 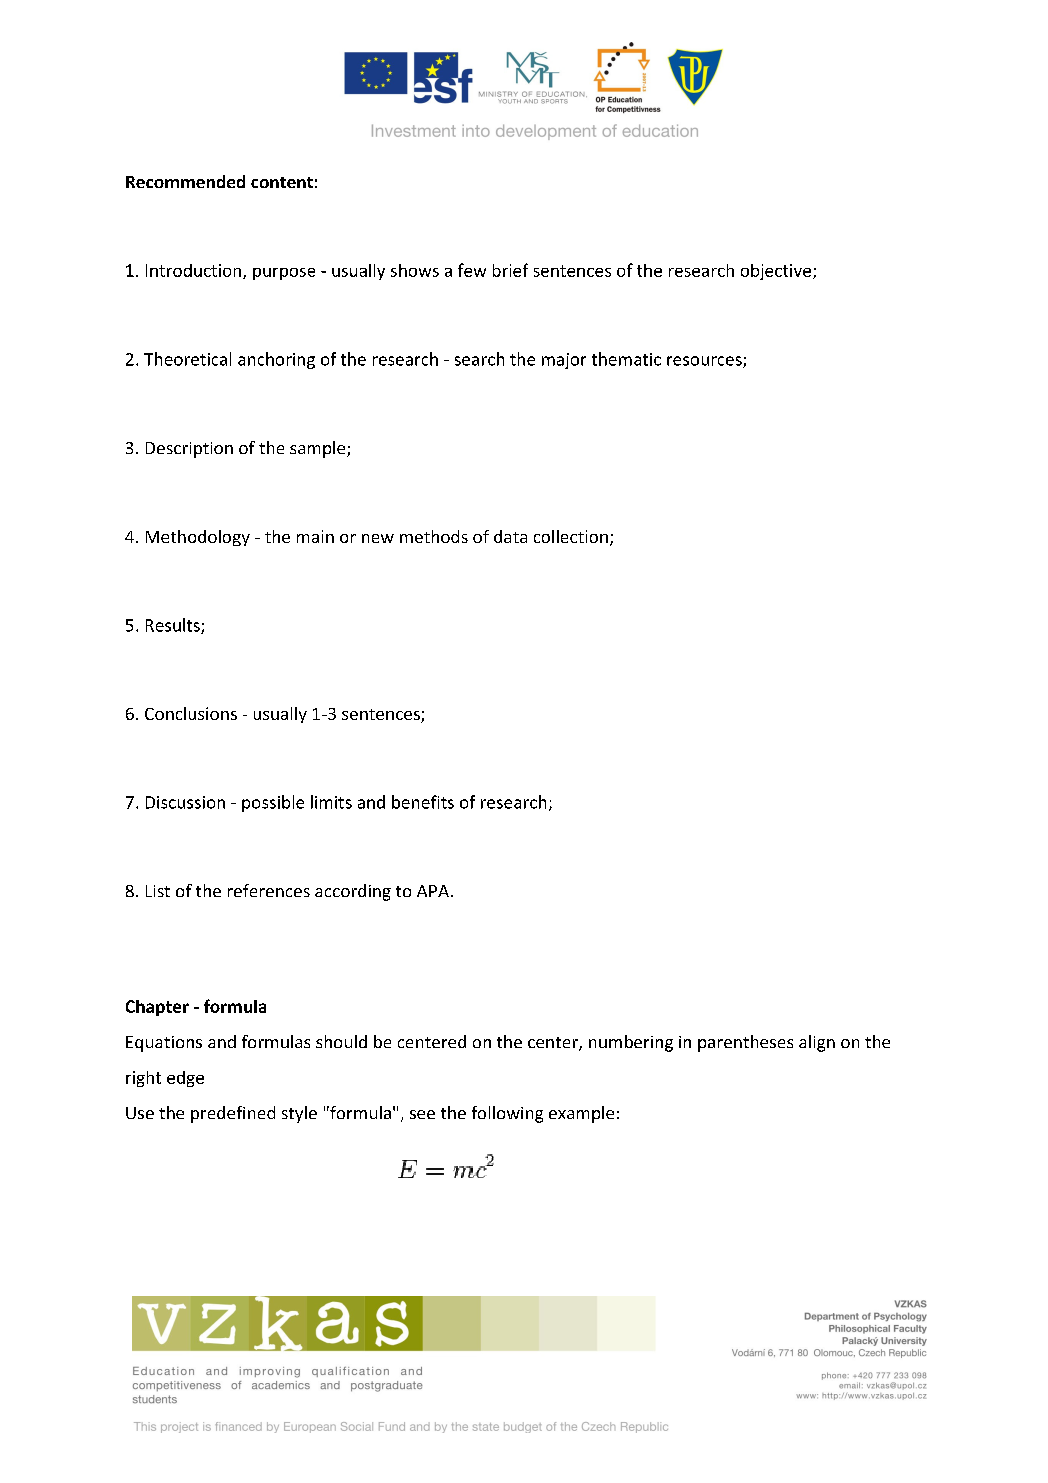 What do you see at coordinates (776, 272) in the screenshot?
I see `objective` at bounding box center [776, 272].
